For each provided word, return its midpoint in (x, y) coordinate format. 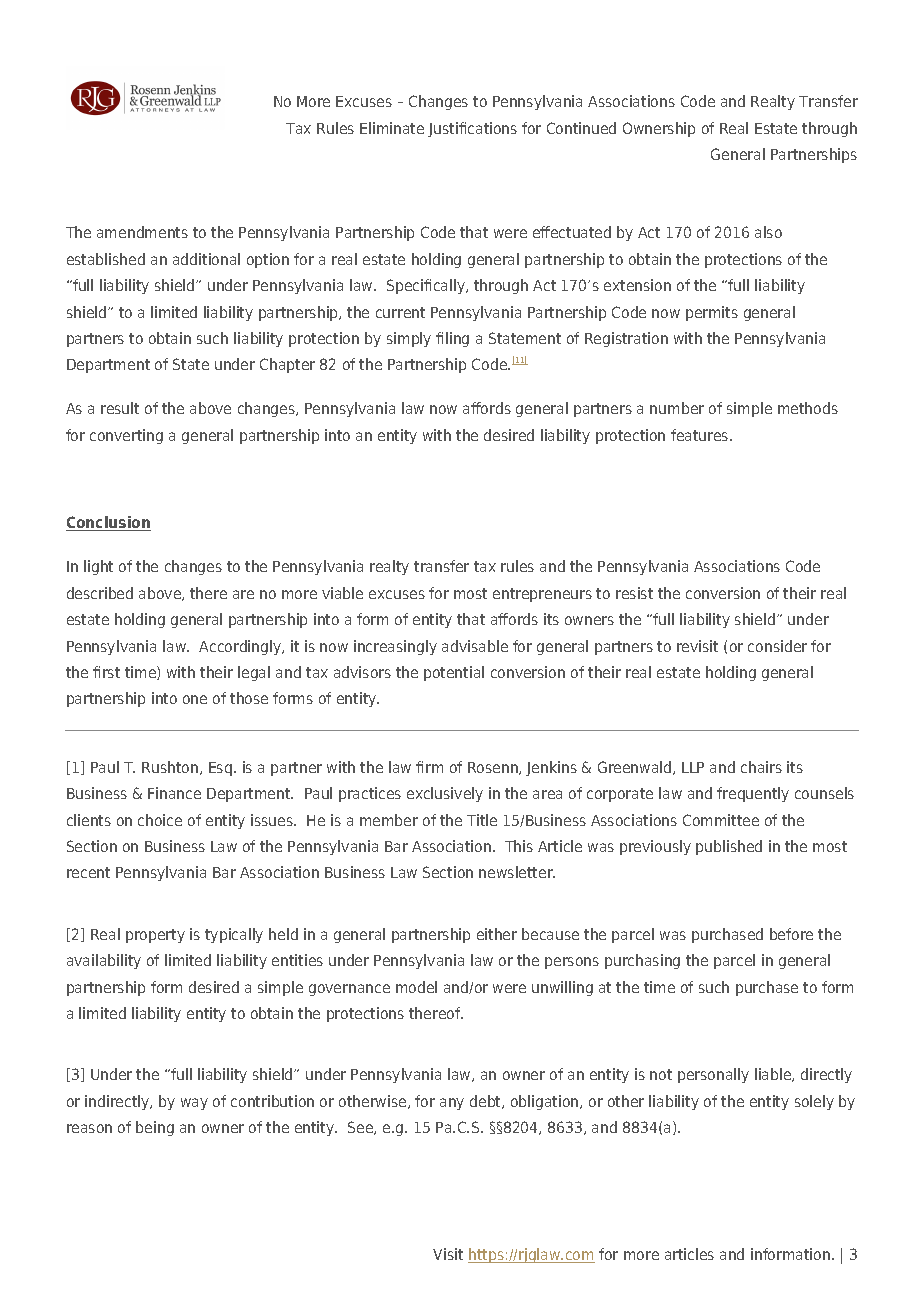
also (768, 232)
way (194, 1104)
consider (777, 646)
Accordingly (241, 647)
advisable (475, 646)
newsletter (517, 872)
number (677, 408)
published (729, 847)
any (452, 1104)
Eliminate (392, 128)
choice (160, 820)
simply (409, 339)
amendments (142, 232)
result (120, 408)
